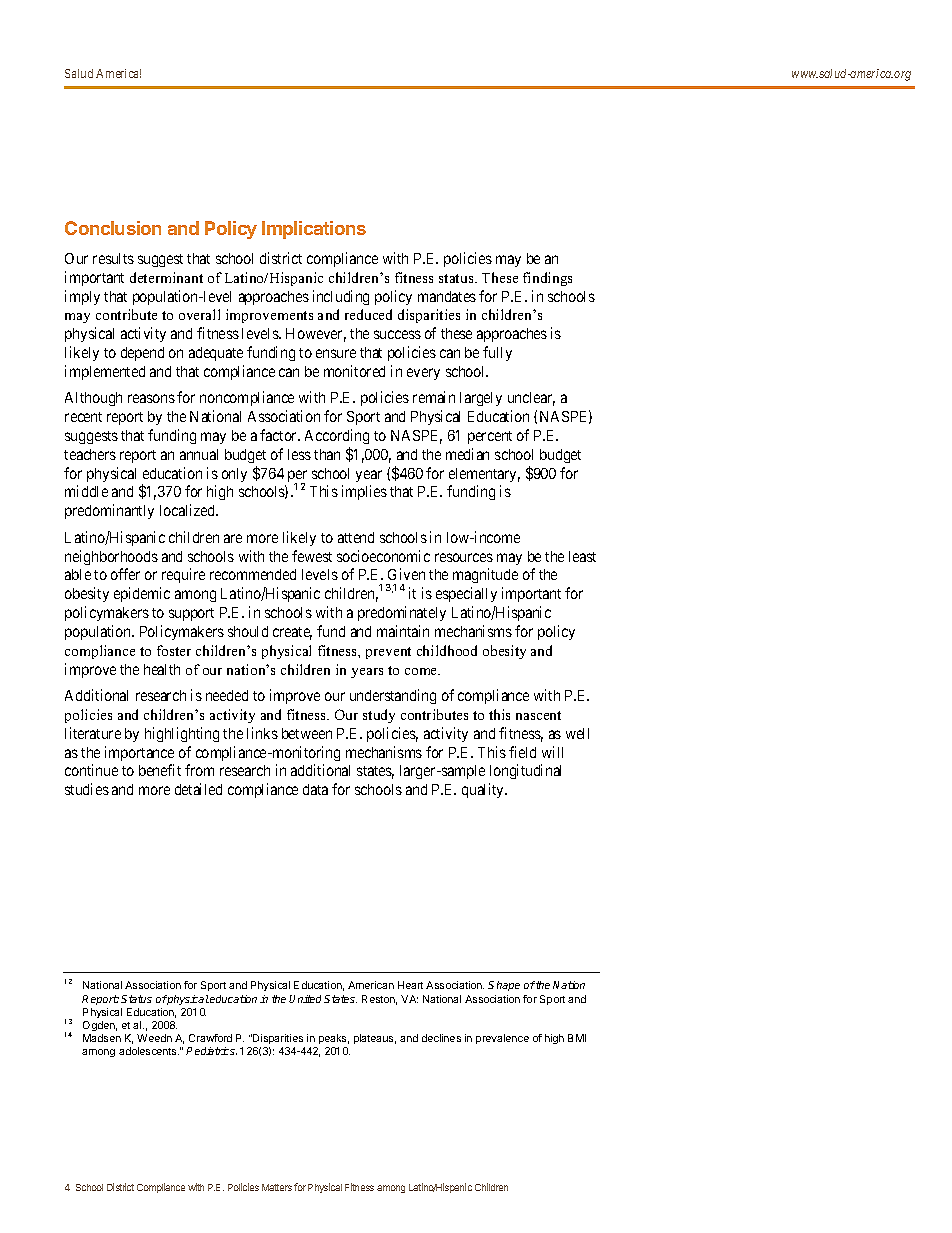  What do you see at coordinates (337, 436) in the page?
I see `According` at bounding box center [337, 436].
